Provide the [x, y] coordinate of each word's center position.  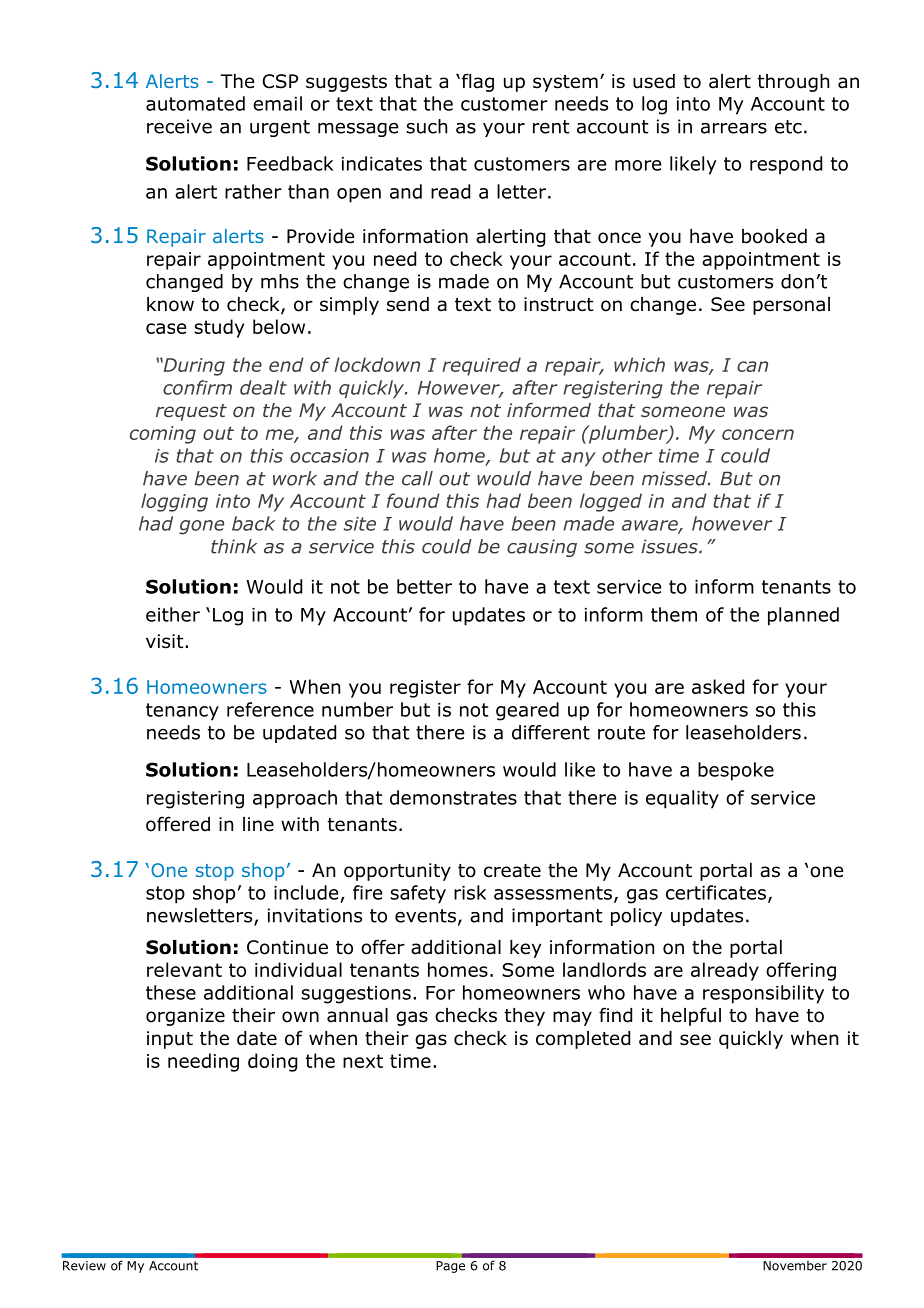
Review [84, 1266]
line [258, 824]
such [426, 126]
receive [179, 126]
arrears [734, 128]
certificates [716, 892]
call [417, 478]
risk [470, 892]
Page [450, 1267]
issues [670, 546]
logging [174, 502]
